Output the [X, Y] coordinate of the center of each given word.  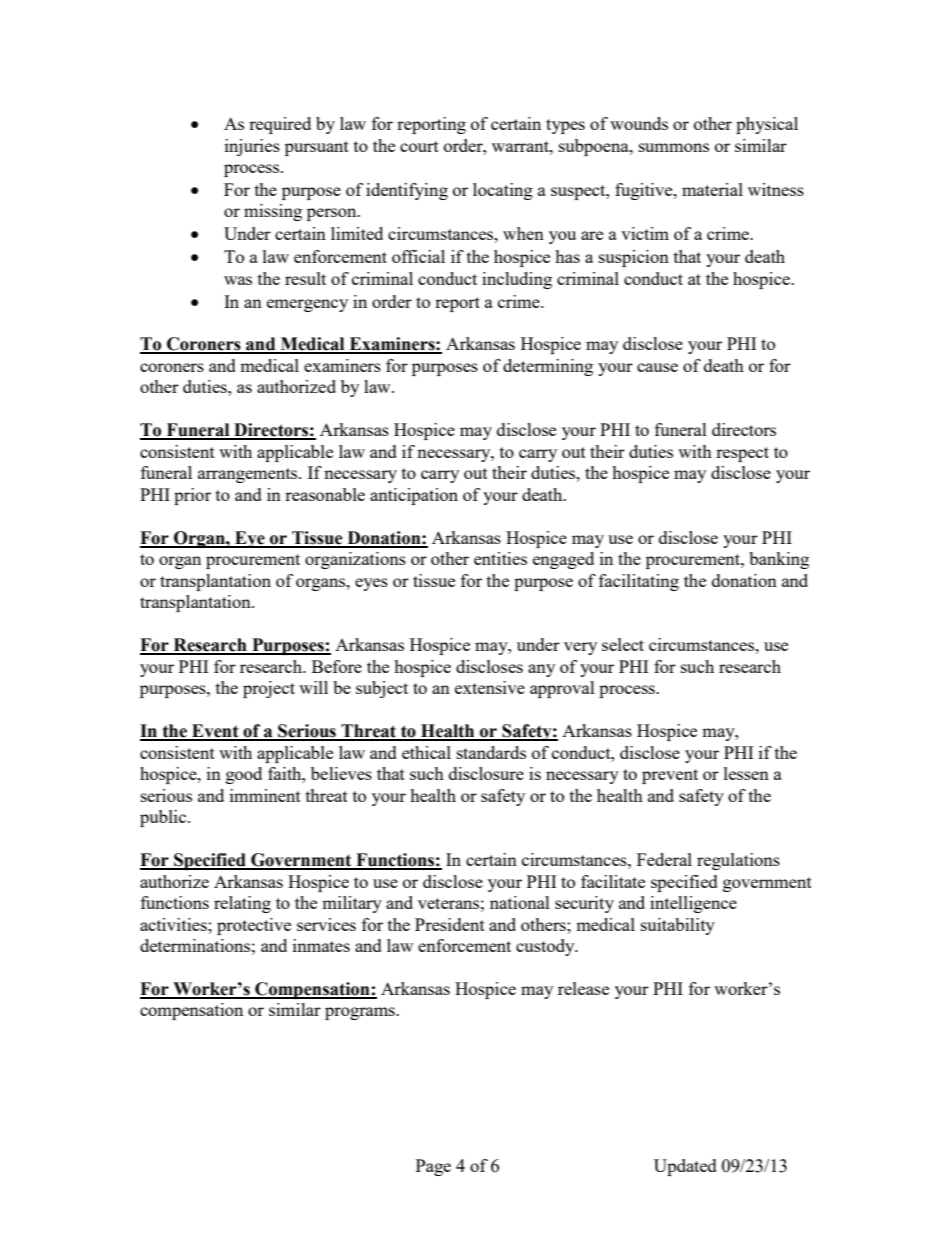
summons [674, 147]
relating [242, 904]
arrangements [249, 475]
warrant [521, 146]
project [269, 689]
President [450, 924]
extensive [490, 687]
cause [657, 367]
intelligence [693, 904]
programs [361, 1013]
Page [433, 1167]
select [623, 644]
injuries [252, 147]
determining [548, 367]
